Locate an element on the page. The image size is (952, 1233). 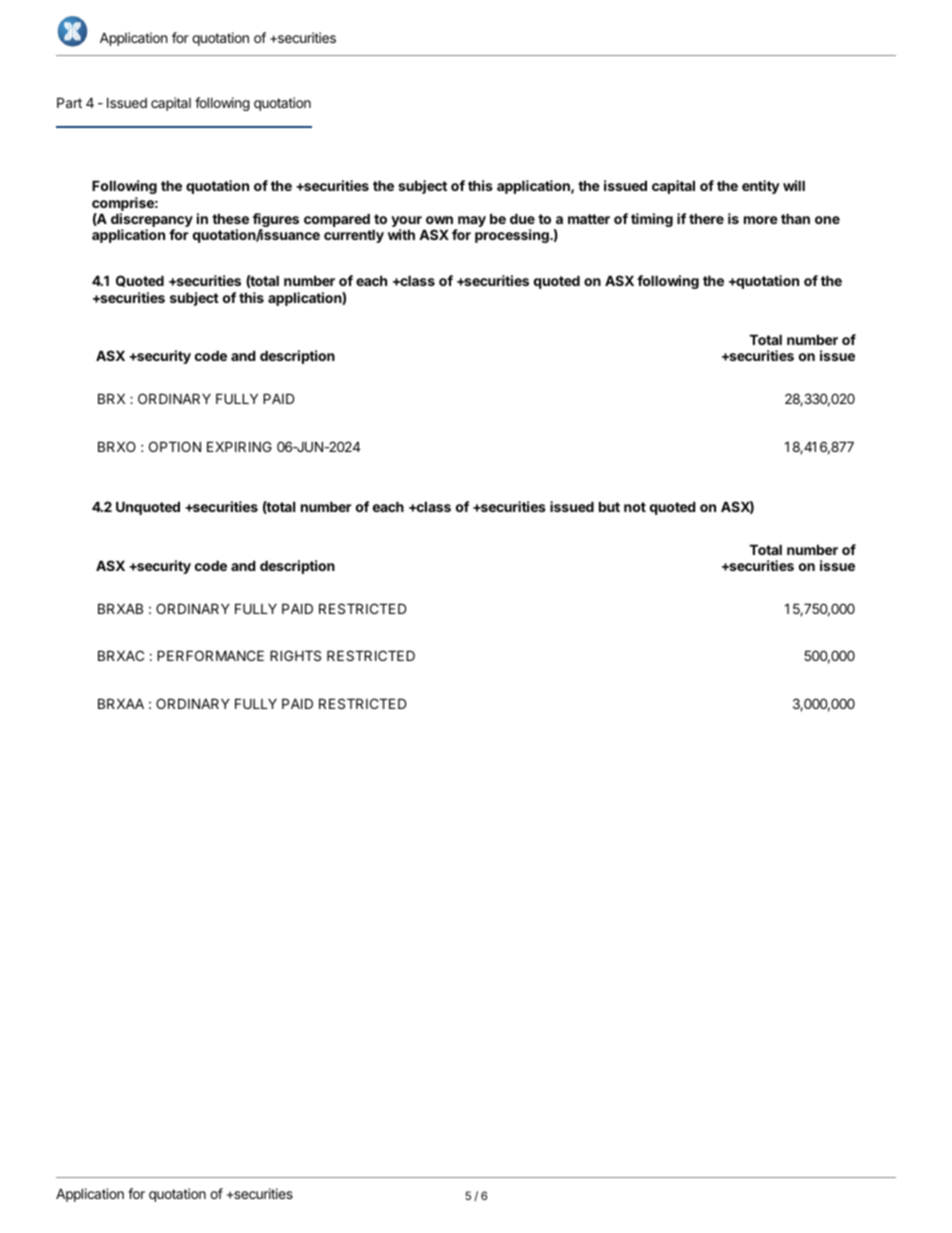
with is located at coordinates (401, 234).
